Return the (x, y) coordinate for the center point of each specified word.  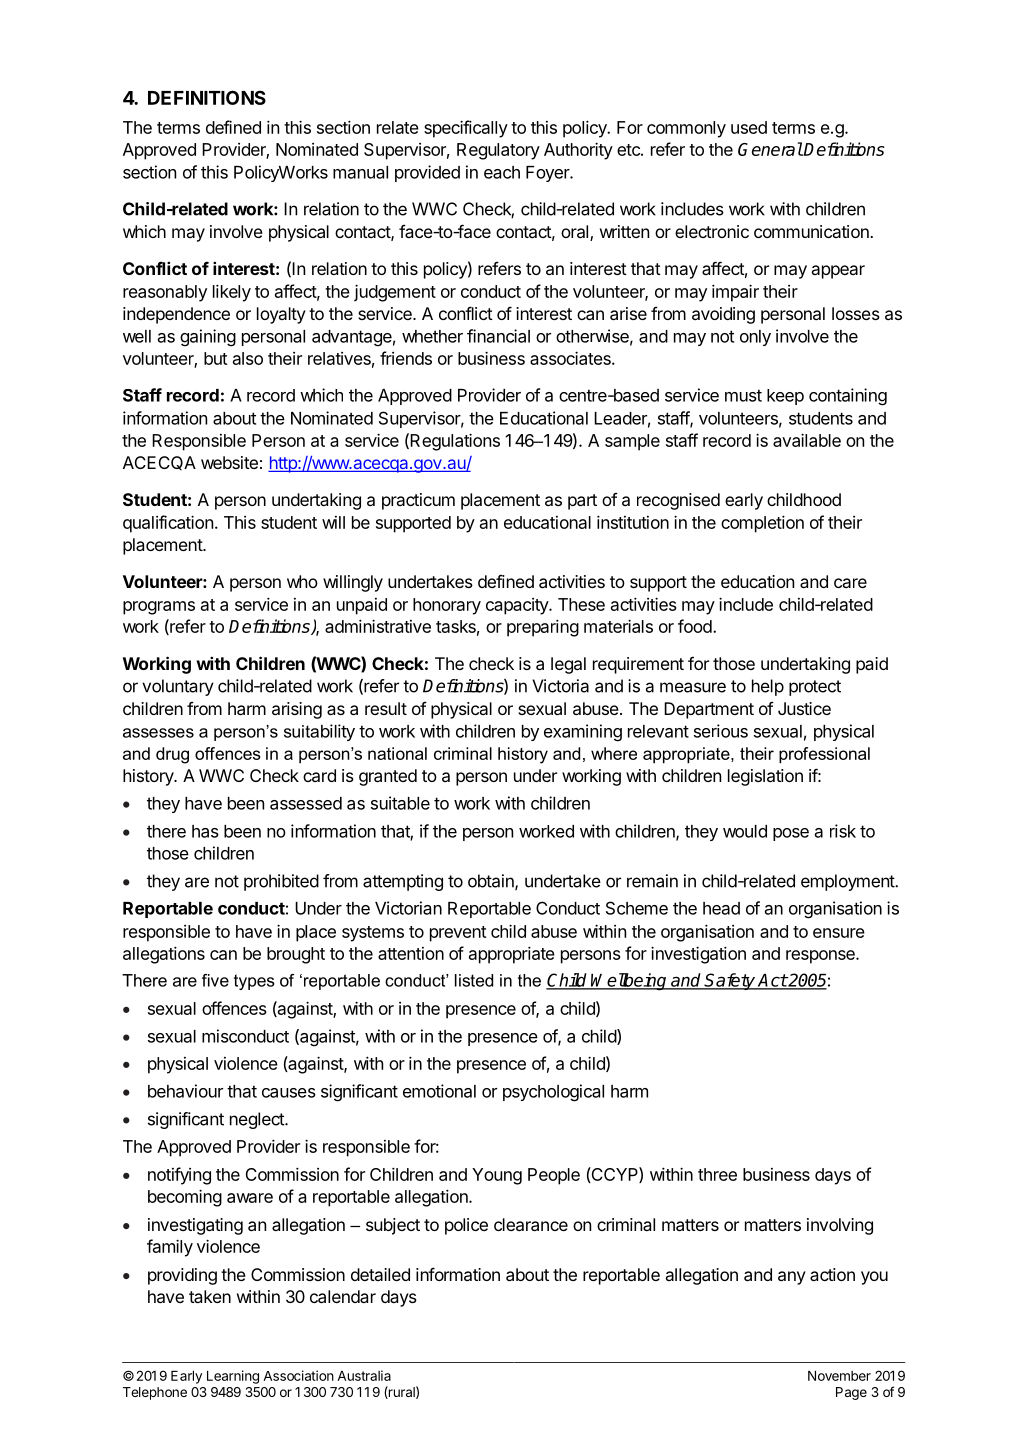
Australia (364, 1375)
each (502, 172)
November (839, 1376)
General (770, 149)
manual (360, 172)
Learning (233, 1377)
